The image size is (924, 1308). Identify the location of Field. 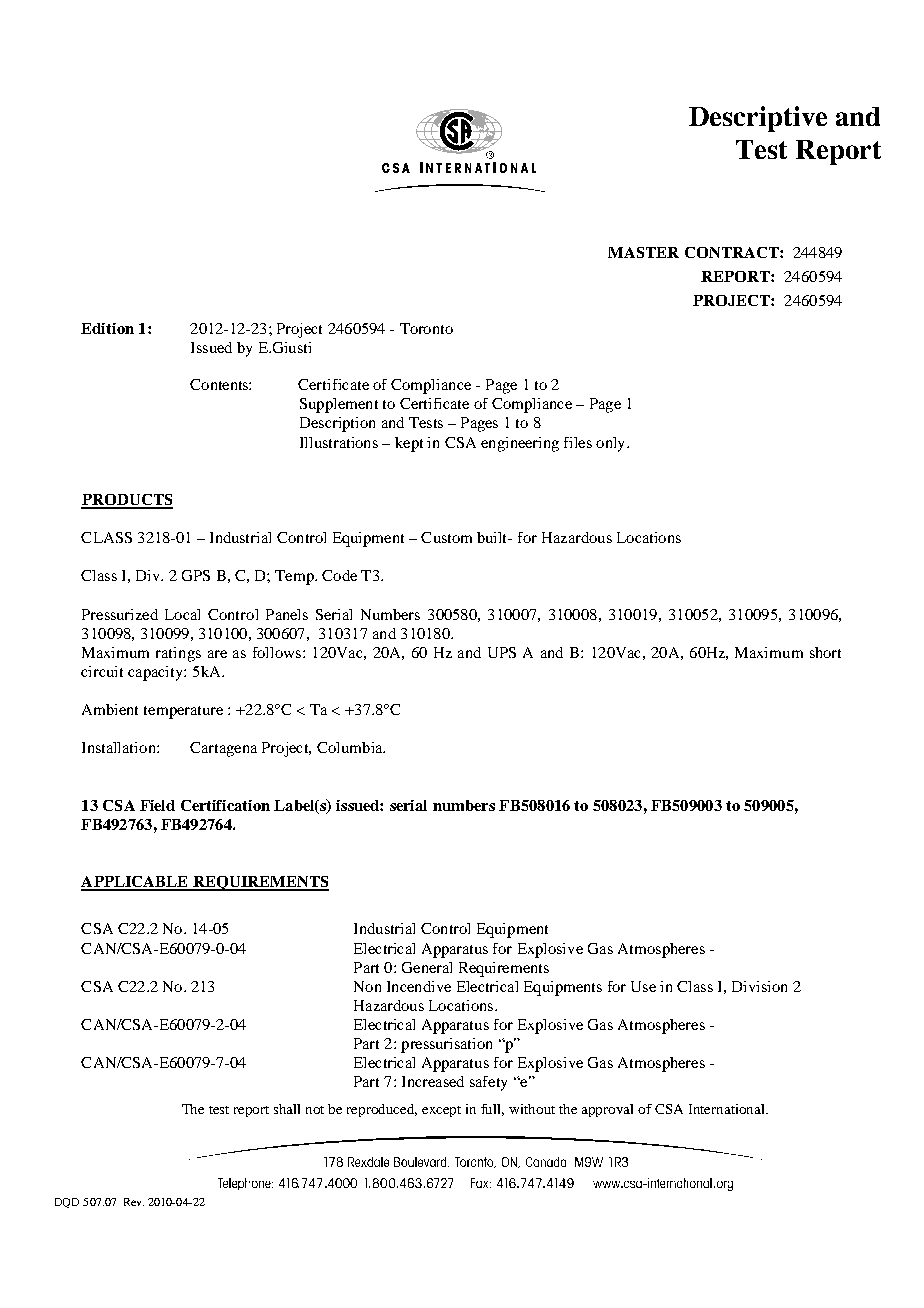
(157, 805).
